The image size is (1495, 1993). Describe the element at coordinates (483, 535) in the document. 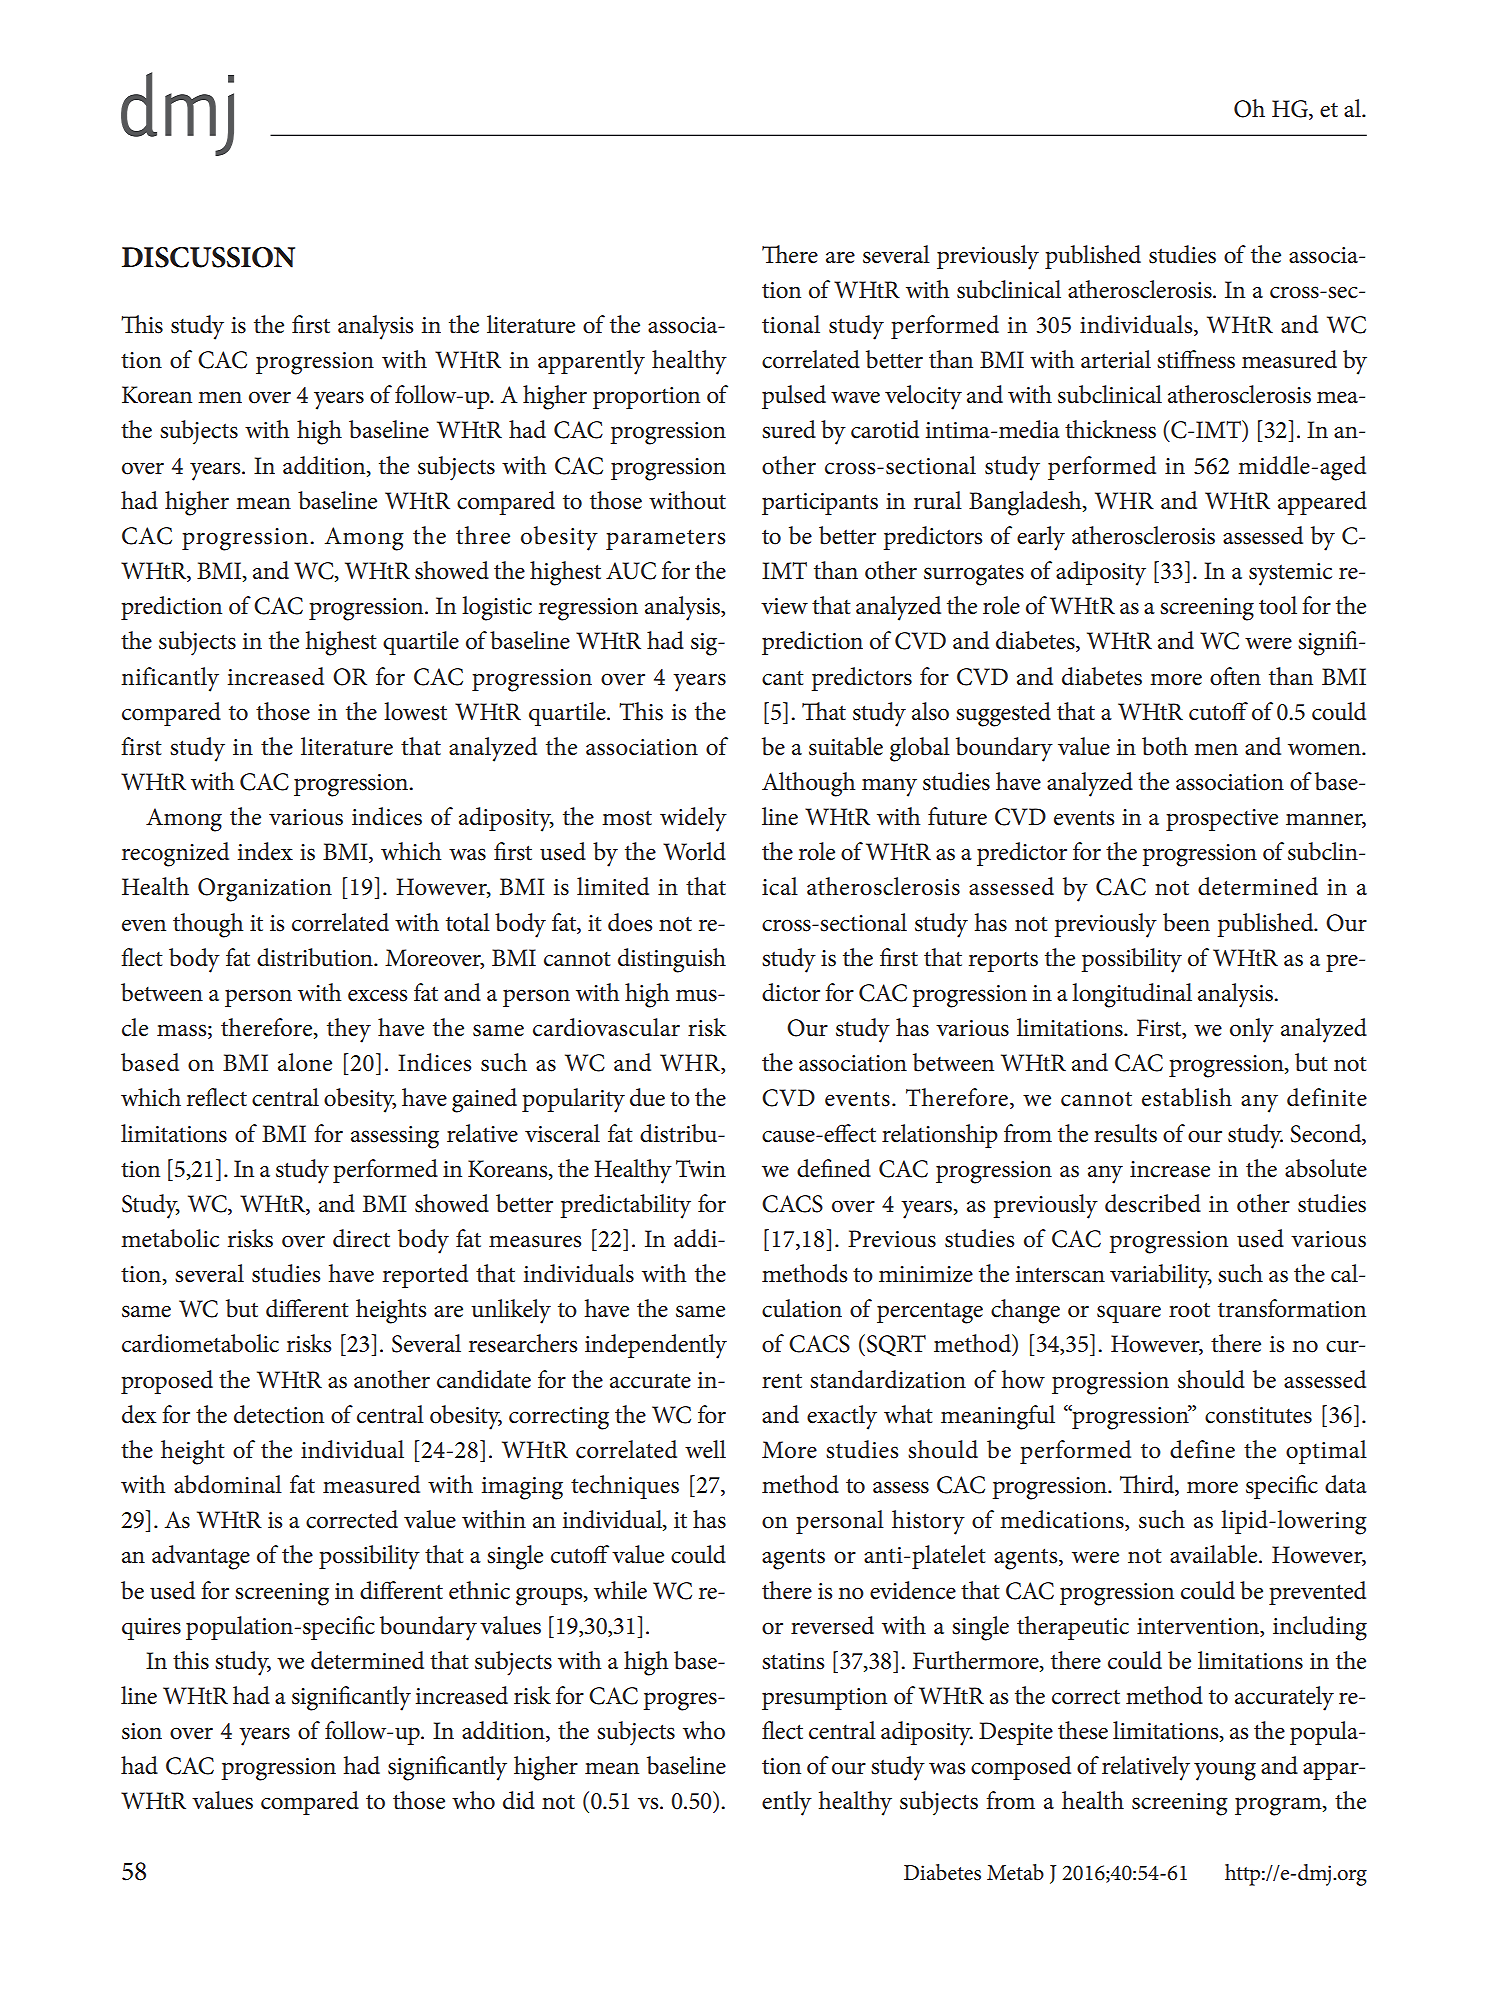

I see `three` at that location.
